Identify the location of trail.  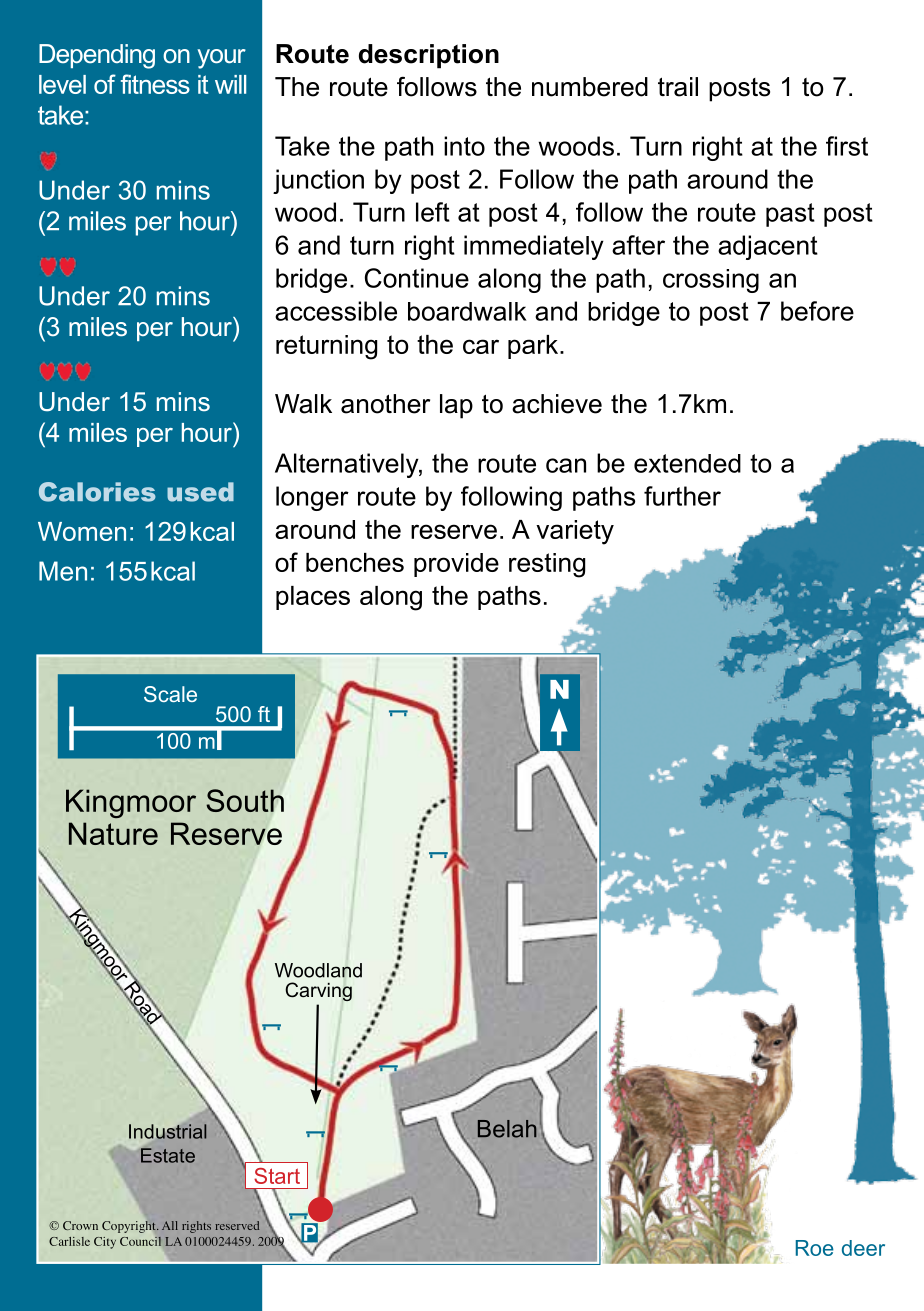
(678, 87).
